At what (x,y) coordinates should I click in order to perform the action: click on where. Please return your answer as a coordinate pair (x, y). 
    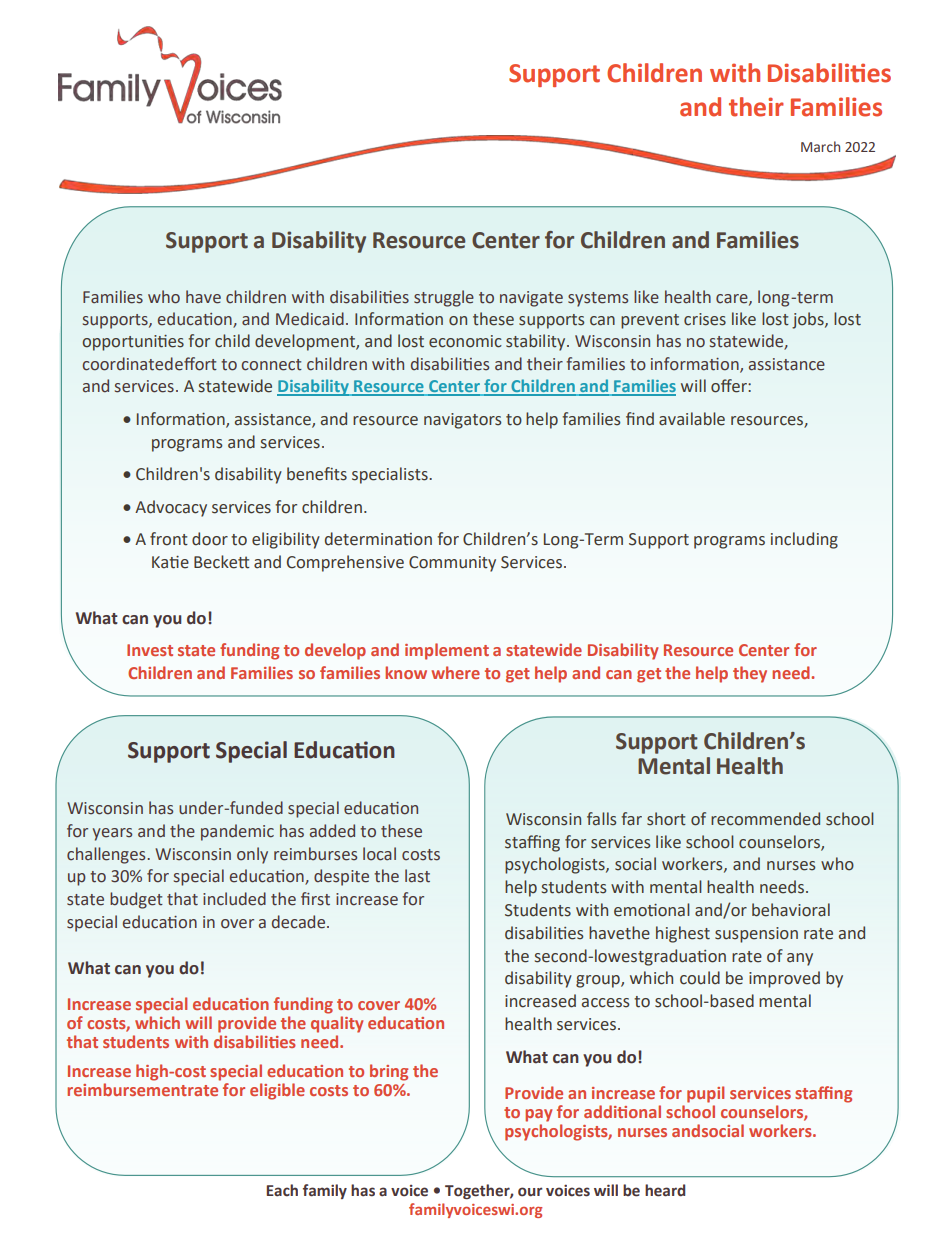
    Looking at the image, I should click on (456, 672).
